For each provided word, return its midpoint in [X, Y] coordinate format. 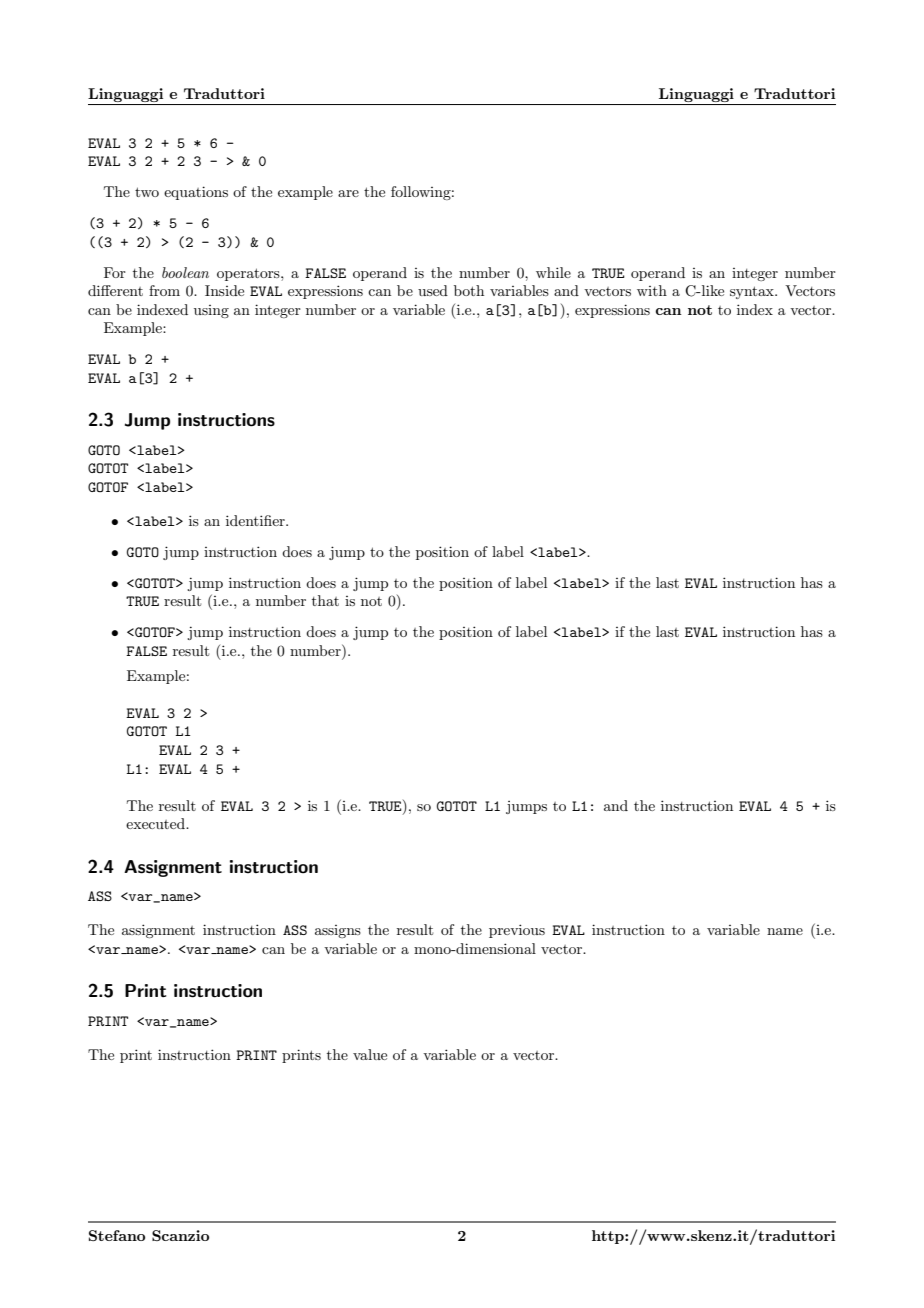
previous [517, 931]
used [433, 290]
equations [196, 193]
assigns [338, 931]
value [370, 1054]
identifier [256, 520]
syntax [753, 292]
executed [156, 823]
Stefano [117, 1235]
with [652, 290]
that [325, 600]
